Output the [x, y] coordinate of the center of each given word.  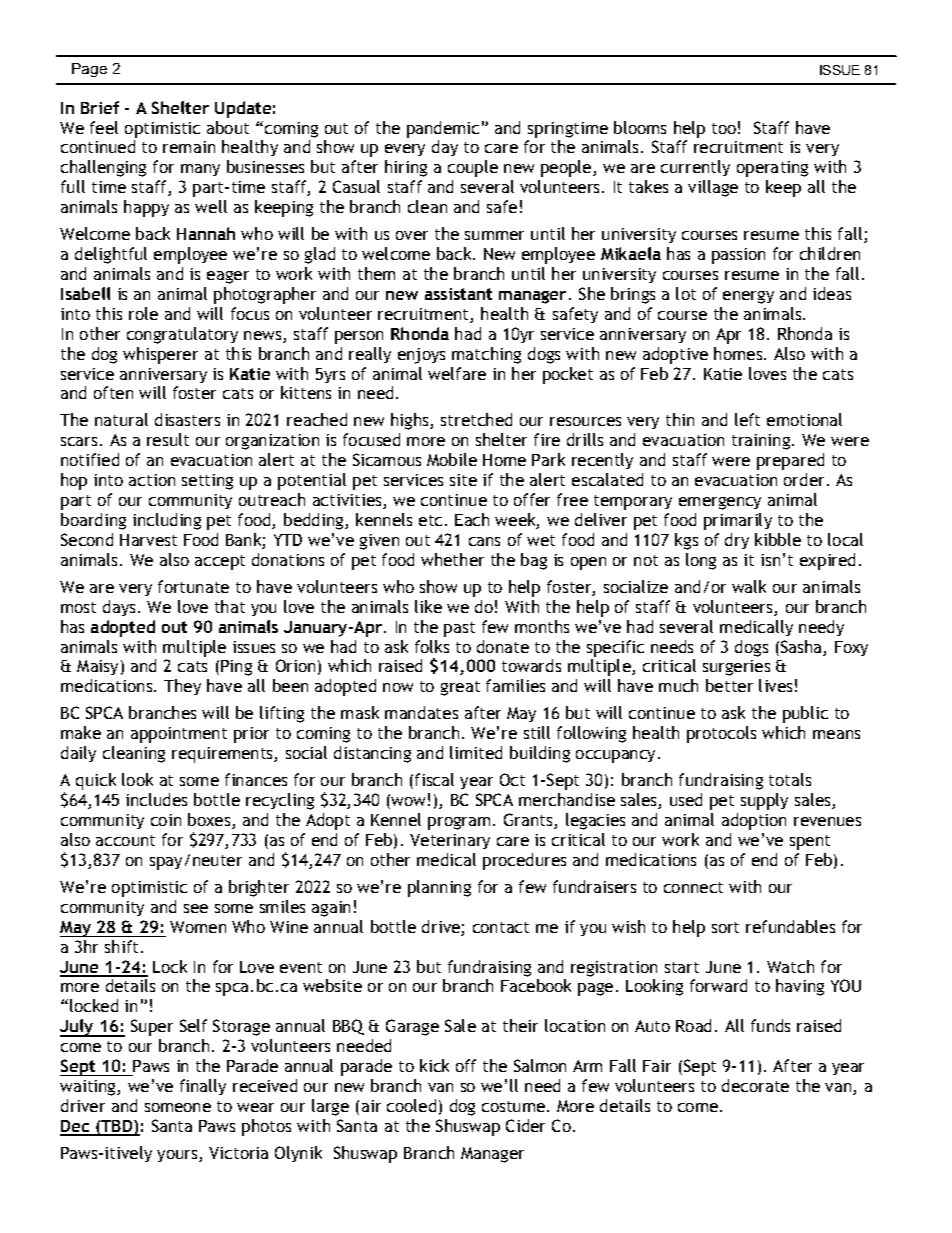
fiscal [434, 779]
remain [189, 147]
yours [178, 1156]
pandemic [443, 129]
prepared [790, 461]
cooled [411, 1105]
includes [156, 799]
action [152, 480]
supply [764, 801]
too [724, 128]
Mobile [452, 459]
